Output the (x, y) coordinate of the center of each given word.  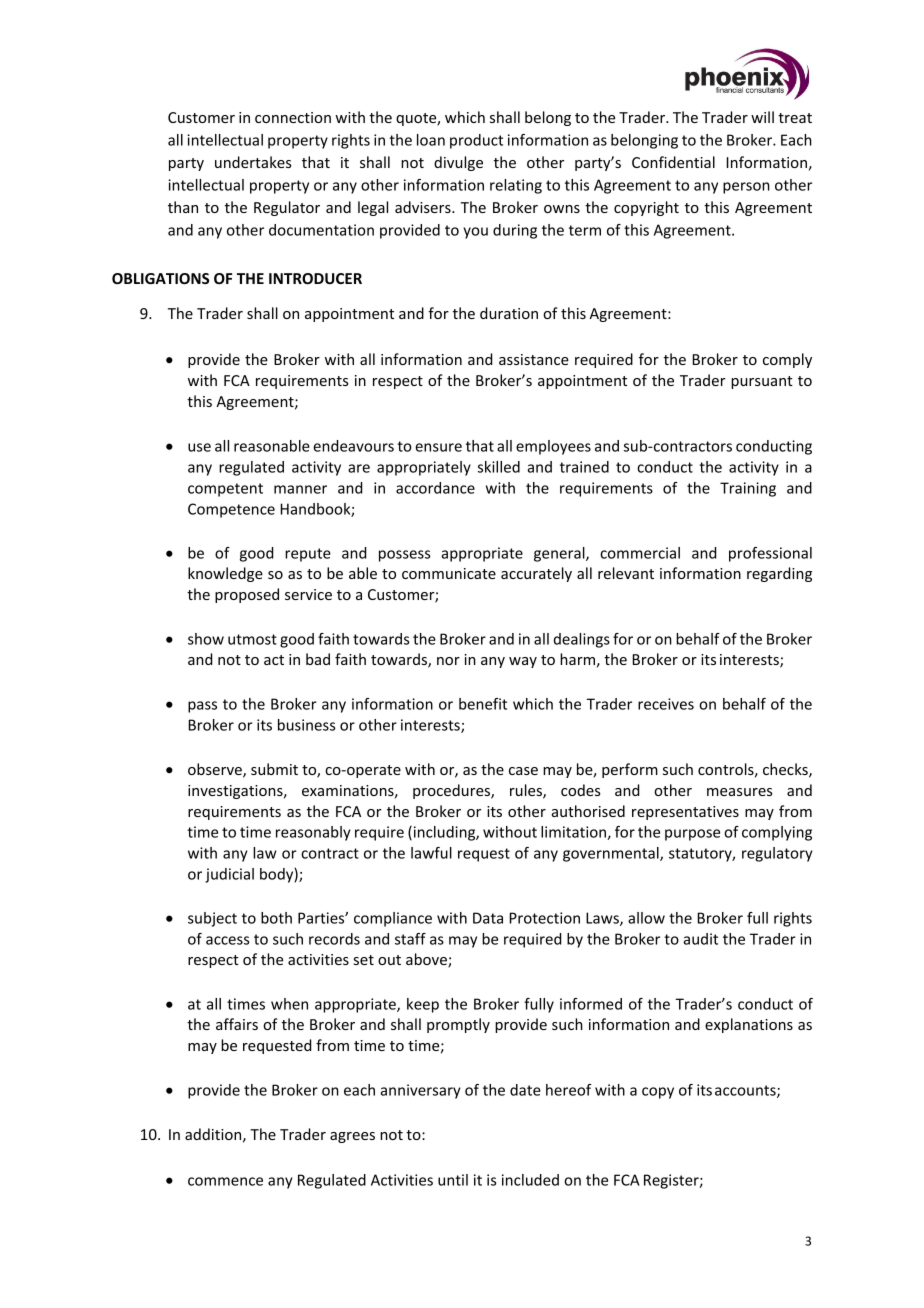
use (199, 447)
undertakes (253, 162)
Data (488, 918)
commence (225, 1181)
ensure (438, 447)
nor (448, 661)
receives (666, 704)
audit (700, 939)
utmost (252, 639)
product (476, 141)
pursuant (762, 382)
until (453, 1180)
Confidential (673, 162)
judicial (229, 875)
